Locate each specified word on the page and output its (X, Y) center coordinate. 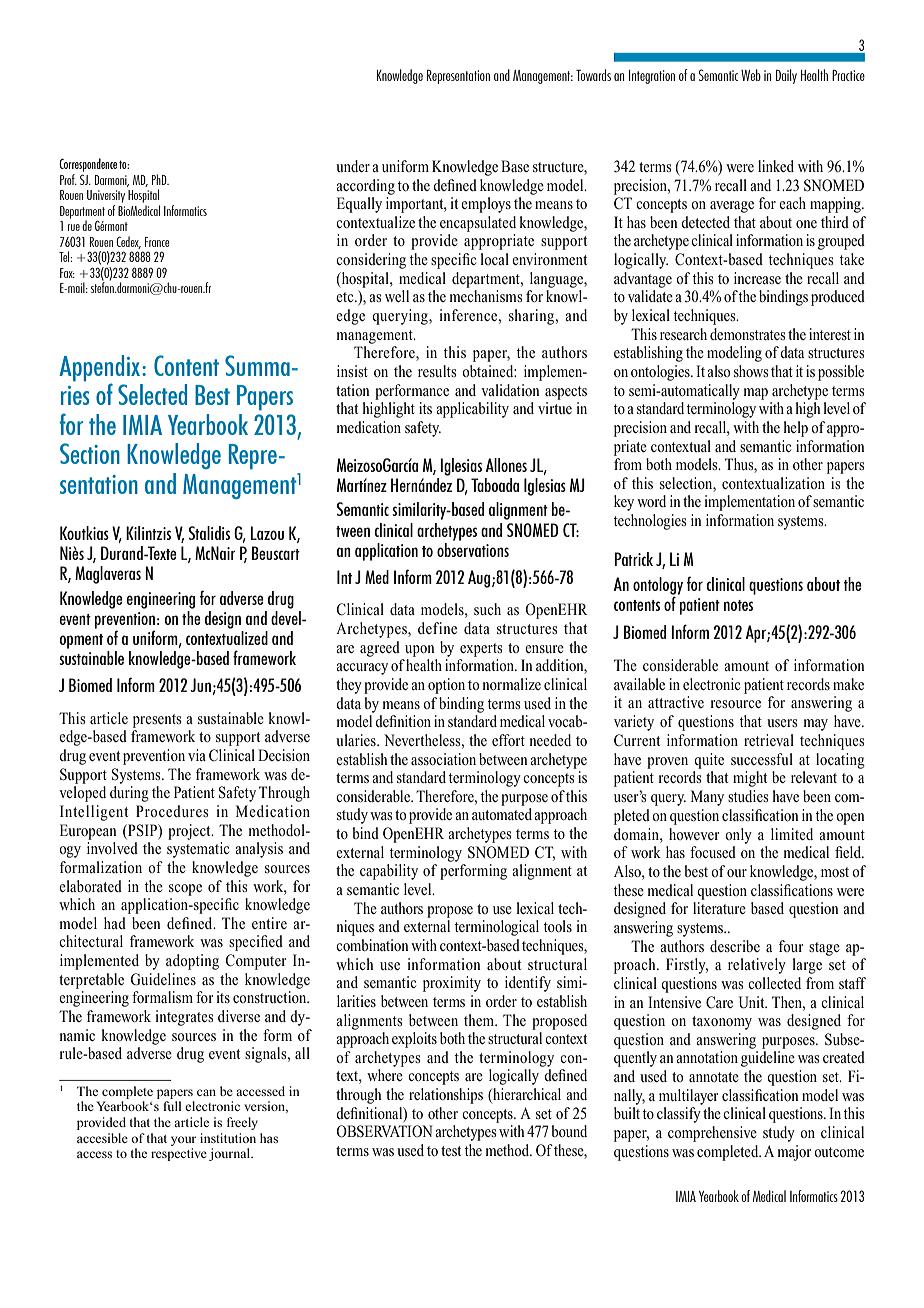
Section (90, 453)
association (443, 759)
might (750, 779)
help (795, 429)
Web (751, 75)
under (353, 166)
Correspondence (88, 165)
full (172, 1106)
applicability (472, 410)
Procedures (172, 811)
